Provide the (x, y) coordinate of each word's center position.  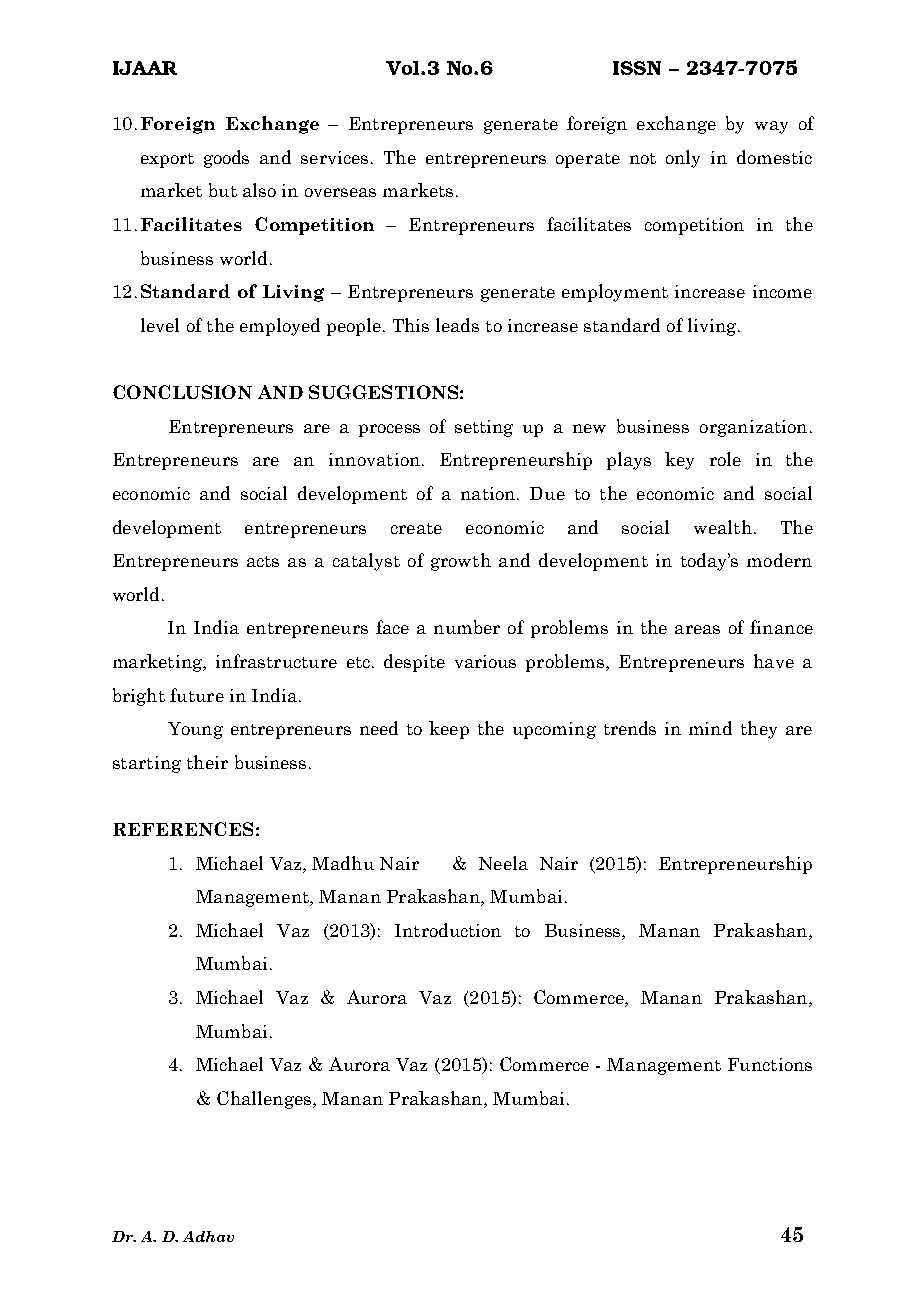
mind (710, 728)
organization (753, 428)
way (771, 127)
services (334, 157)
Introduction (448, 930)
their (207, 762)
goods (226, 159)
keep (449, 730)
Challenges (265, 1100)
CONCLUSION (182, 392)
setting (484, 428)
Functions (770, 1064)
